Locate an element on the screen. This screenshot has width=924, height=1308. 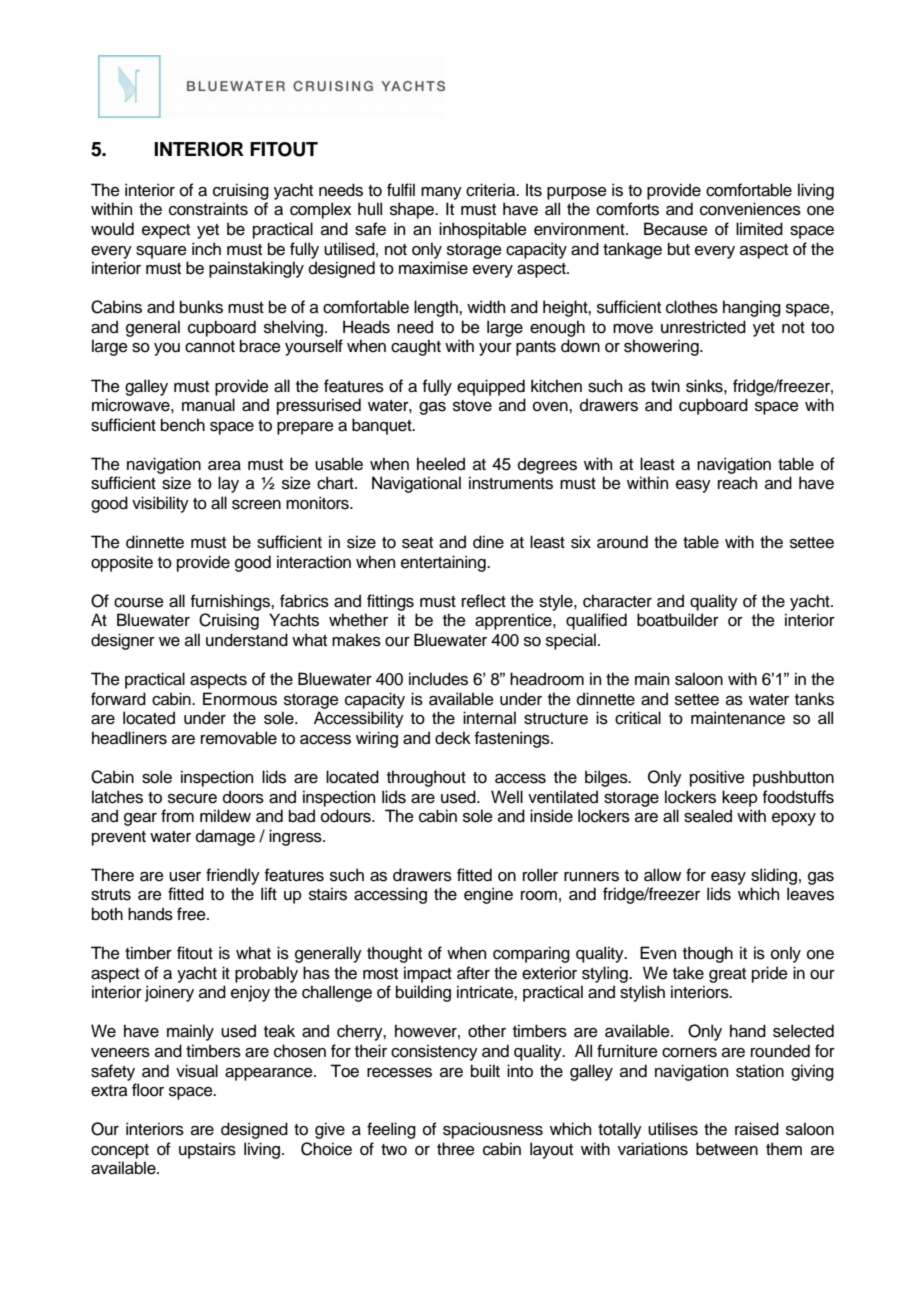
tanks is located at coordinates (814, 699).
